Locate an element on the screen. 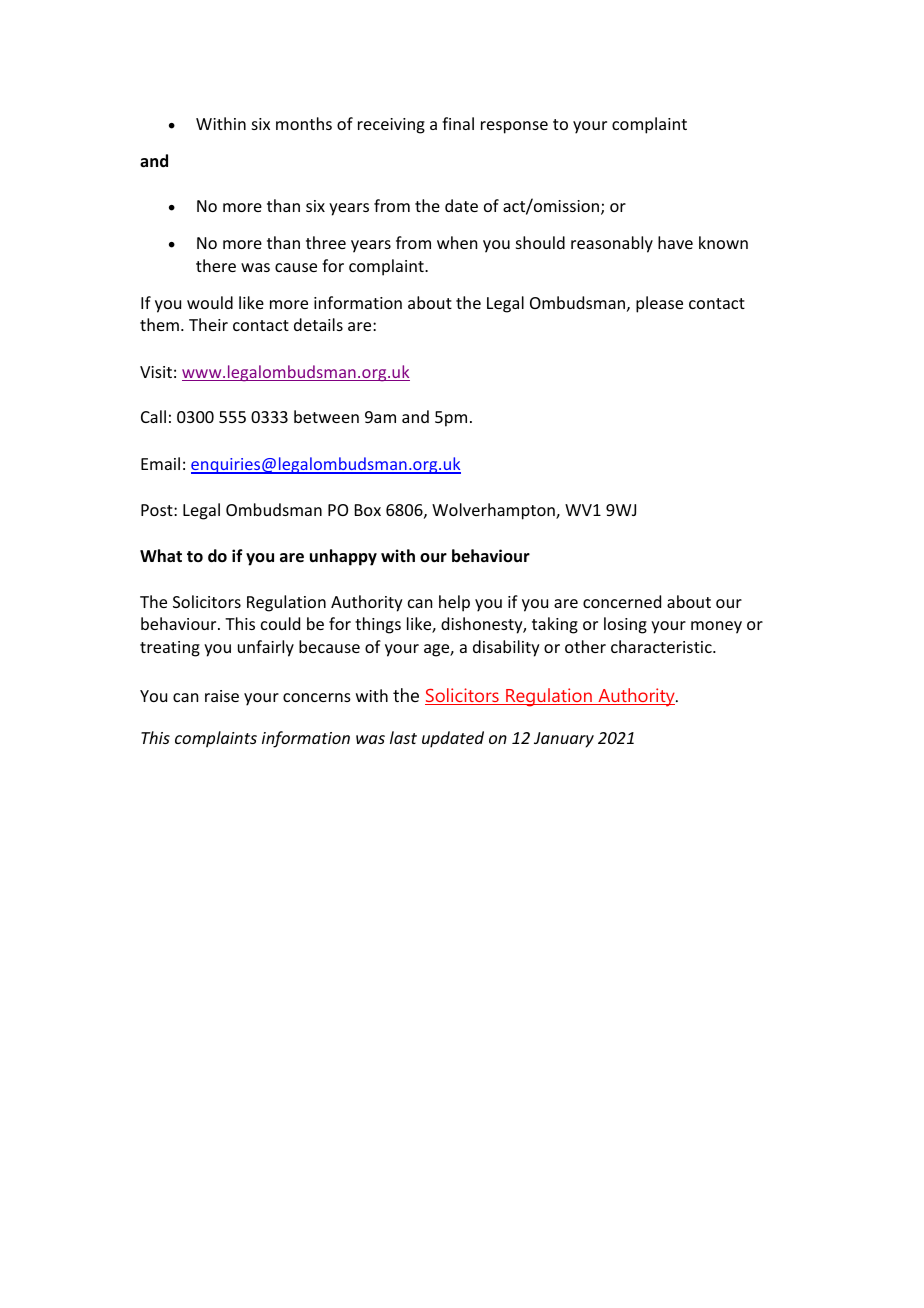 The image size is (924, 1308). please is located at coordinates (659, 304).
